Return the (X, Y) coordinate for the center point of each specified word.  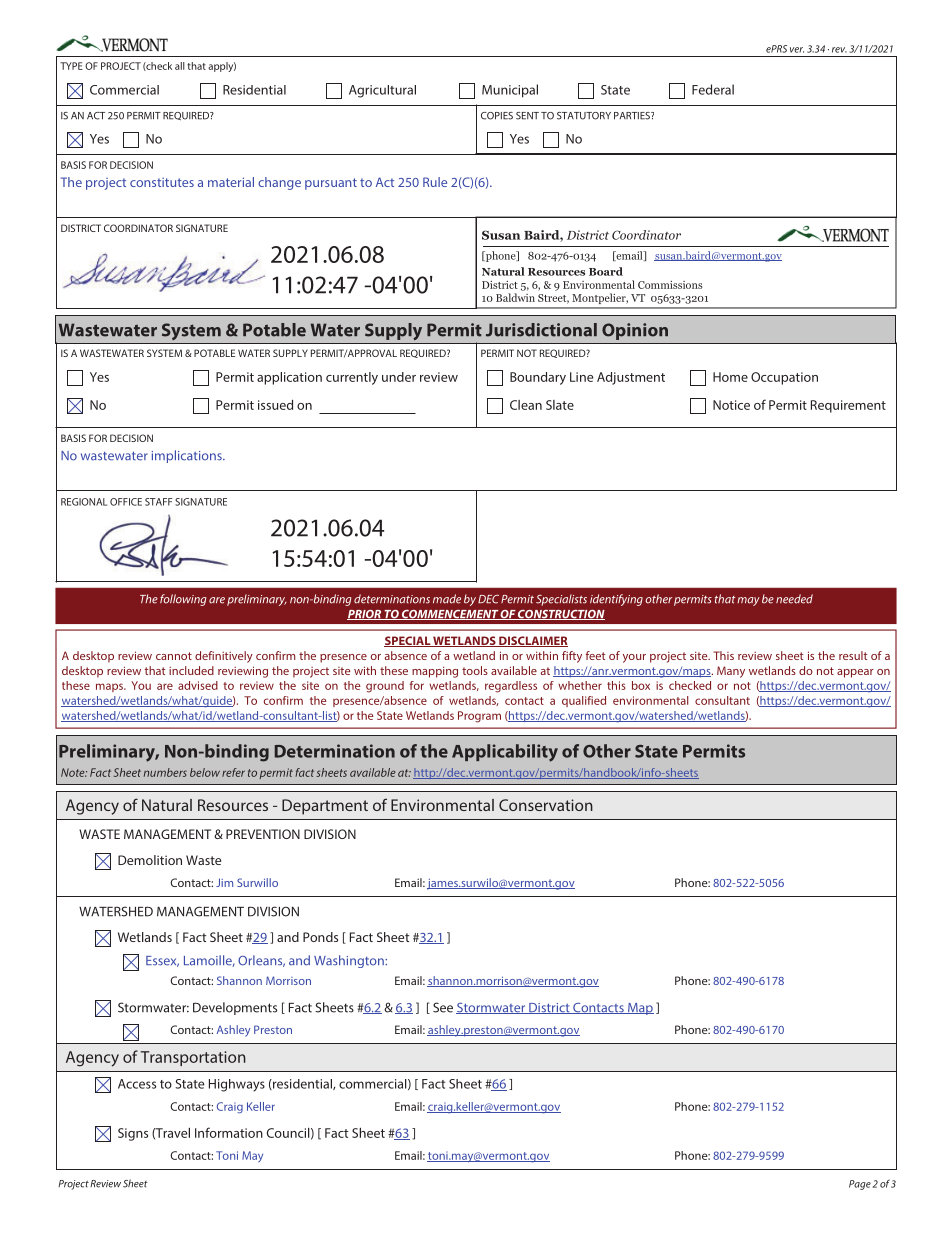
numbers (165, 772)
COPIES (497, 116)
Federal (713, 89)
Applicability (505, 753)
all (180, 66)
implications (188, 456)
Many (731, 672)
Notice (731, 405)
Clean (526, 405)
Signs (133, 1134)
